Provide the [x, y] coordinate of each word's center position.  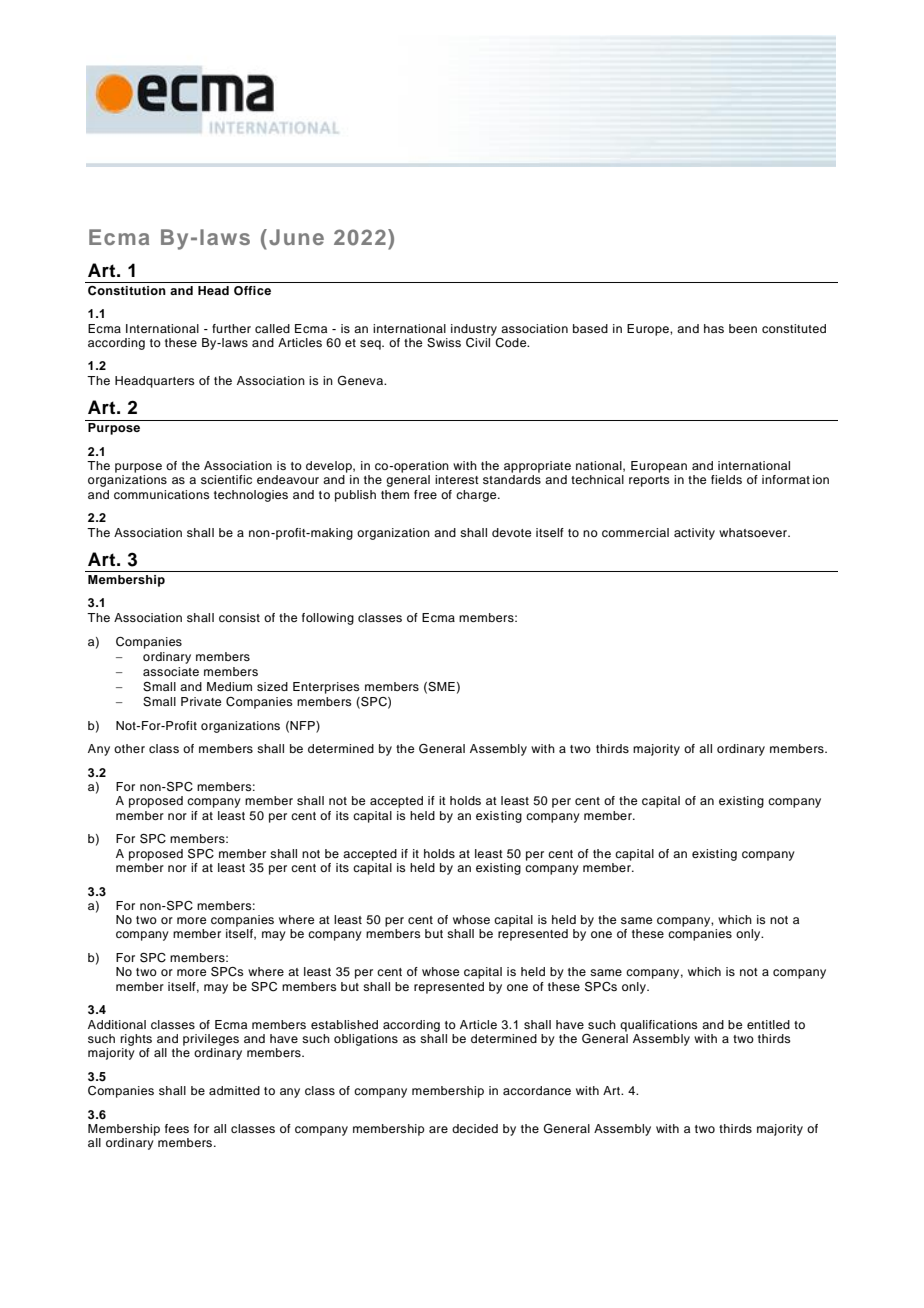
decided [475, 1128]
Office [252, 291]
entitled [768, 1024]
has [714, 328]
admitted [234, 1090]
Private [201, 701]
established [344, 1024]
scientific [226, 479]
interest [457, 479]
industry [474, 330]
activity [694, 534]
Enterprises [326, 688]
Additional [117, 1024]
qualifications [659, 1026]
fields [726, 479]
